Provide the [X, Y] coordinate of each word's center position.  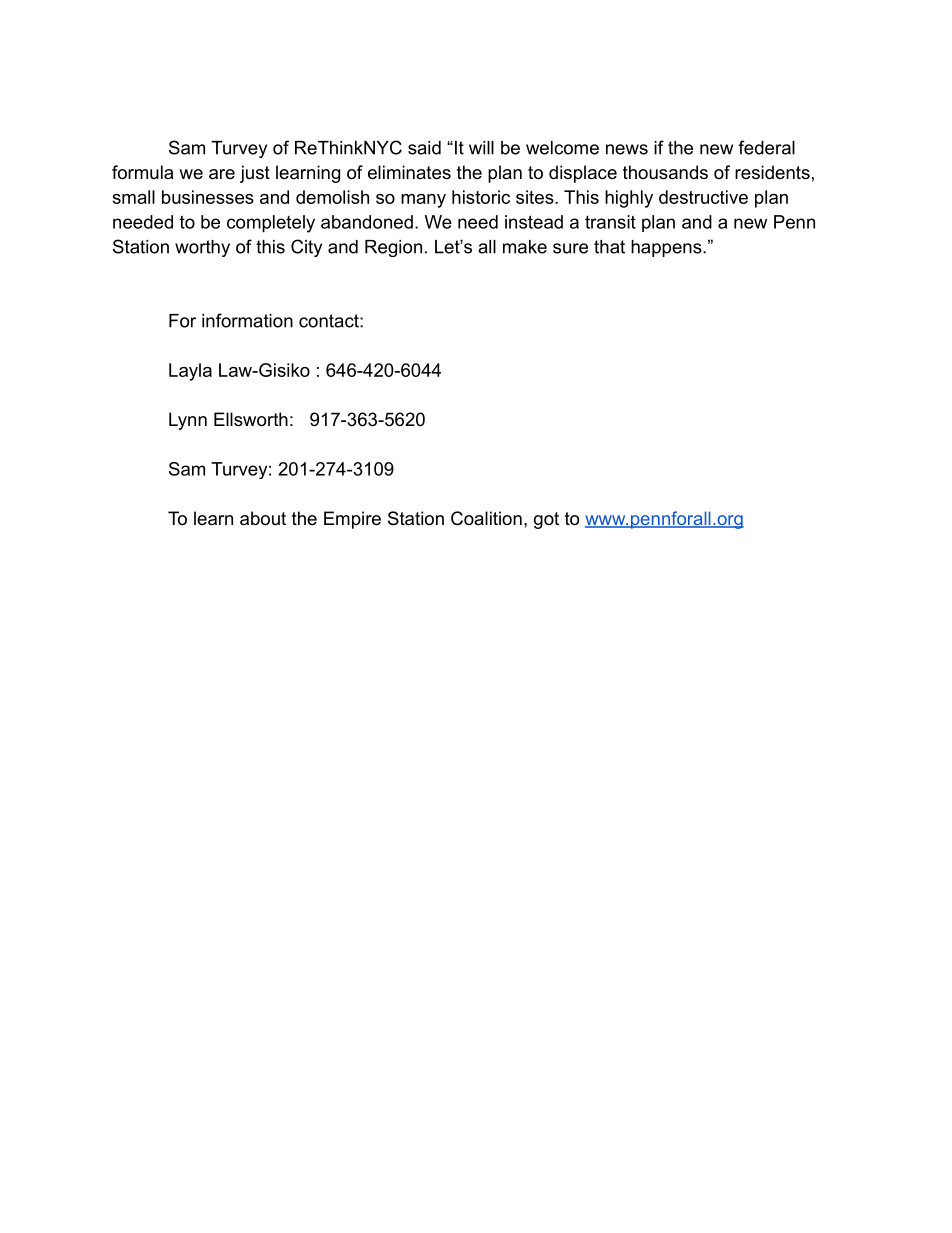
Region [393, 248]
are [222, 174]
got [546, 520]
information [247, 320]
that [609, 247]
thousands [665, 172]
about [263, 518]
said [424, 148]
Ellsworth [251, 419]
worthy [202, 248]
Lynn [188, 421]
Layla [190, 372]
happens [667, 248]
